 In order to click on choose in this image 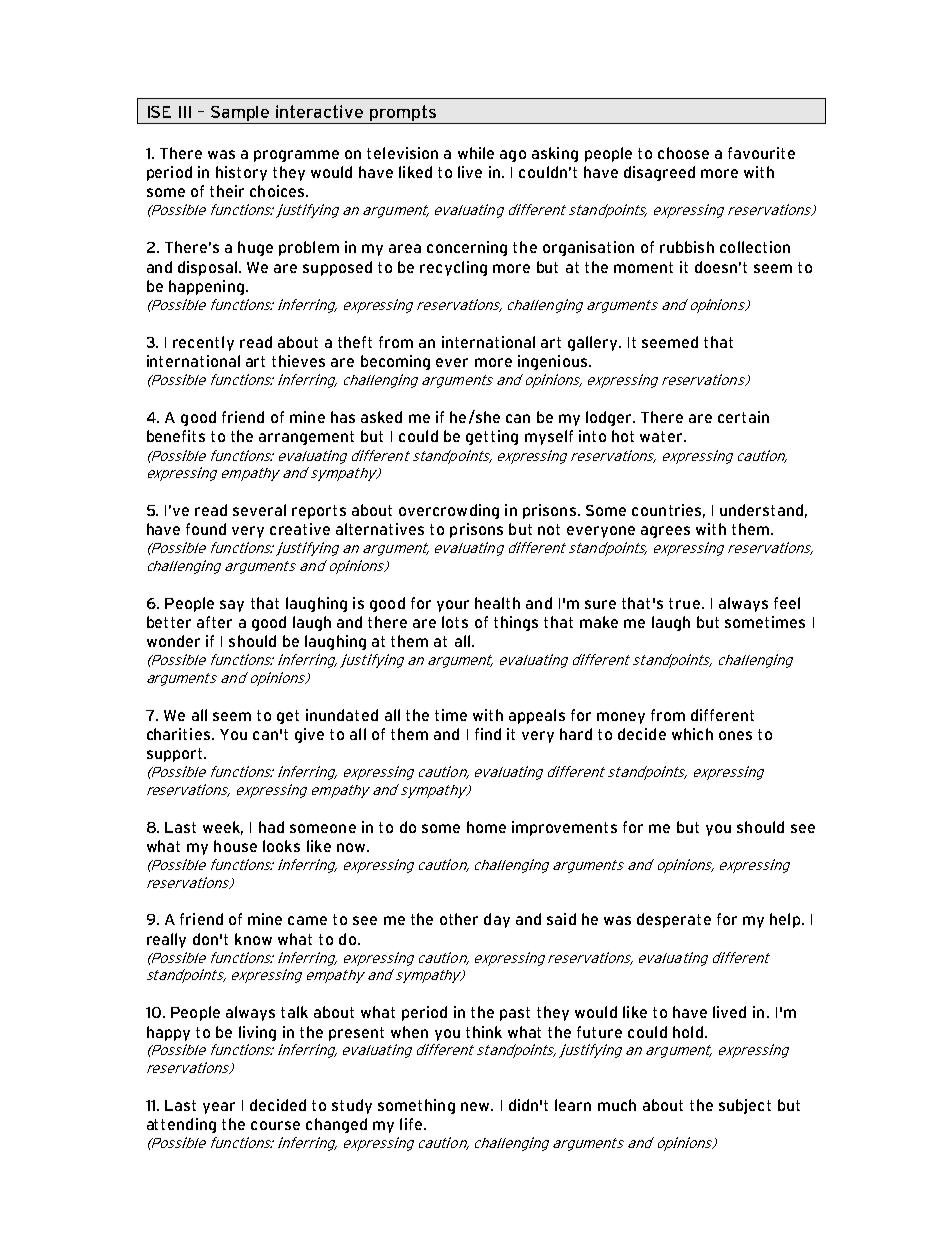, I will do `click(683, 153)`.
